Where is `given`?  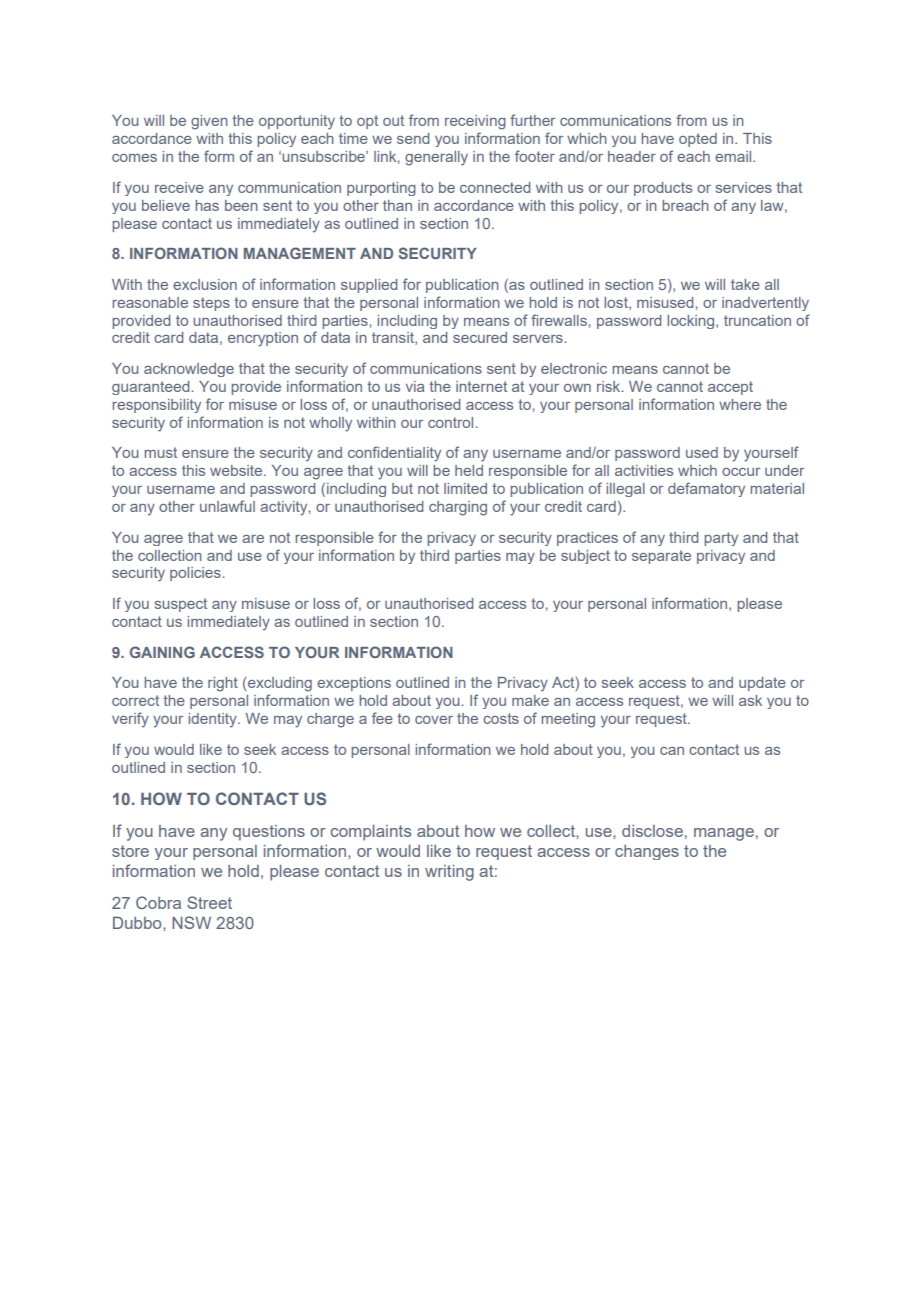 given is located at coordinates (209, 122).
